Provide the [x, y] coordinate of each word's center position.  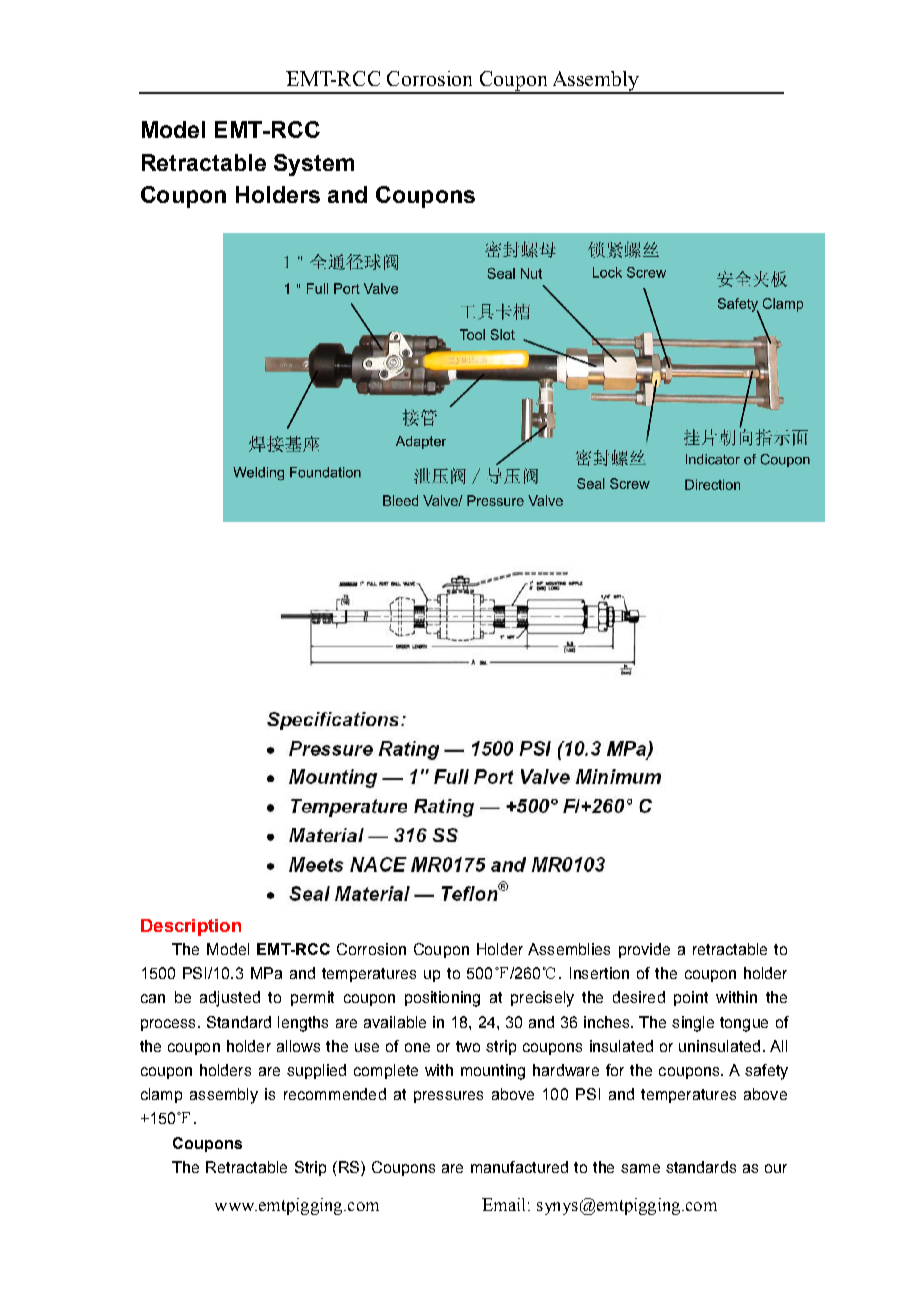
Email [503, 1204]
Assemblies [569, 949]
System [314, 165]
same [640, 1168]
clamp [161, 1095]
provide [644, 950]
